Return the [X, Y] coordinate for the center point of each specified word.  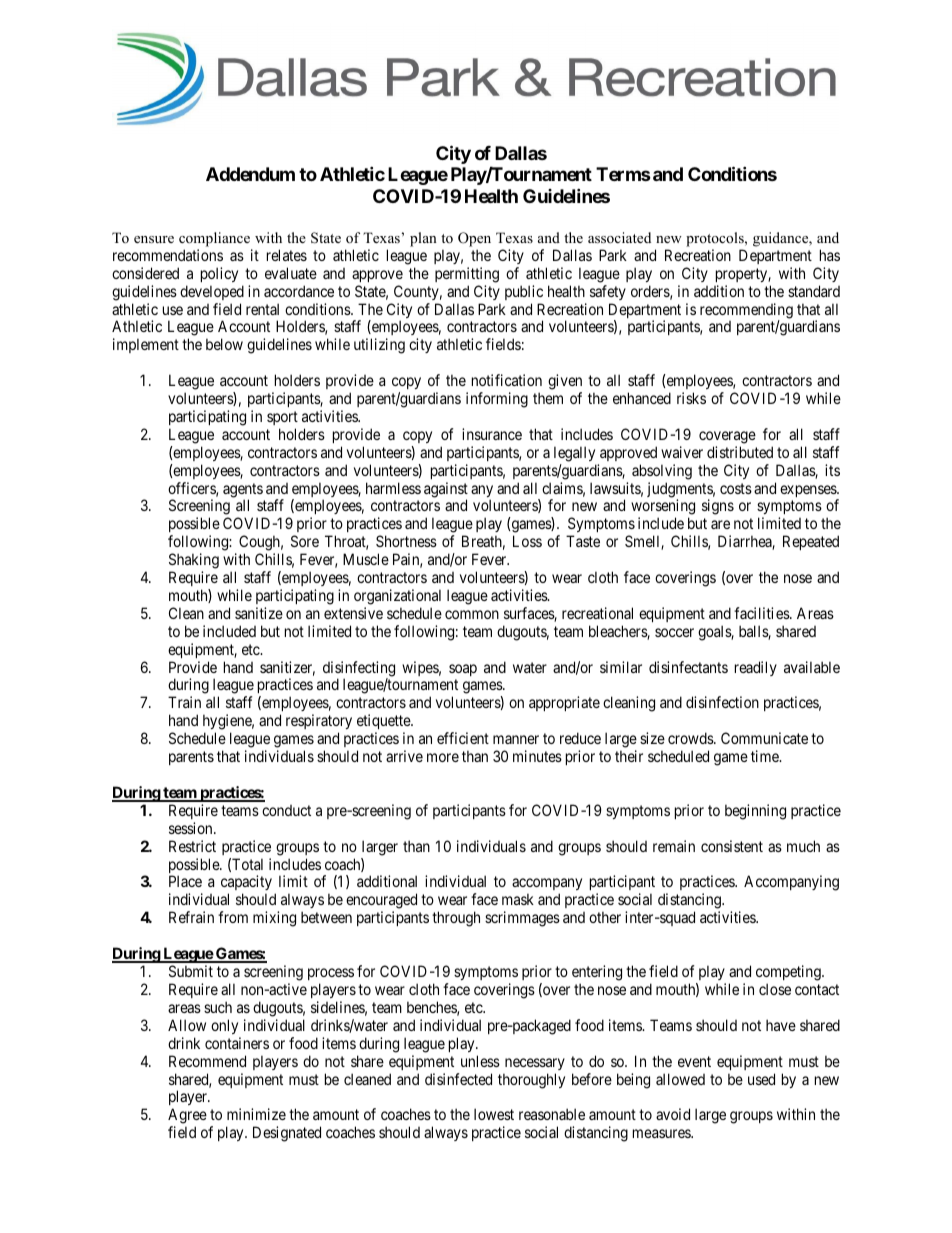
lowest [494, 1114]
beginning [755, 812]
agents [243, 491]
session [192, 828]
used [761, 1079]
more [443, 757]
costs [736, 488]
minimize [256, 1114]
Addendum [250, 174]
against [446, 491]
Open [474, 239]
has [830, 255]
